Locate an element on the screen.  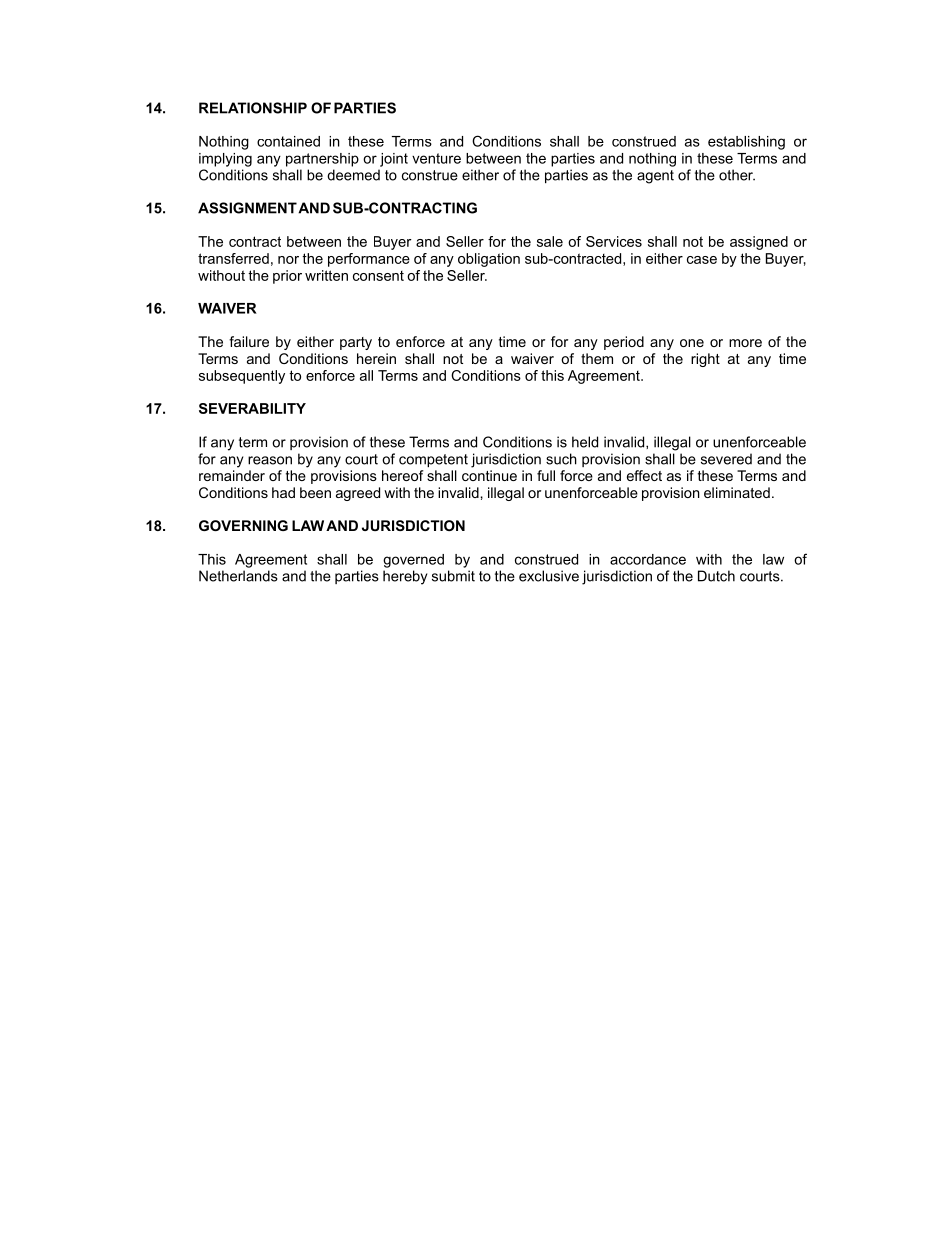
venture is located at coordinates (436, 158).
